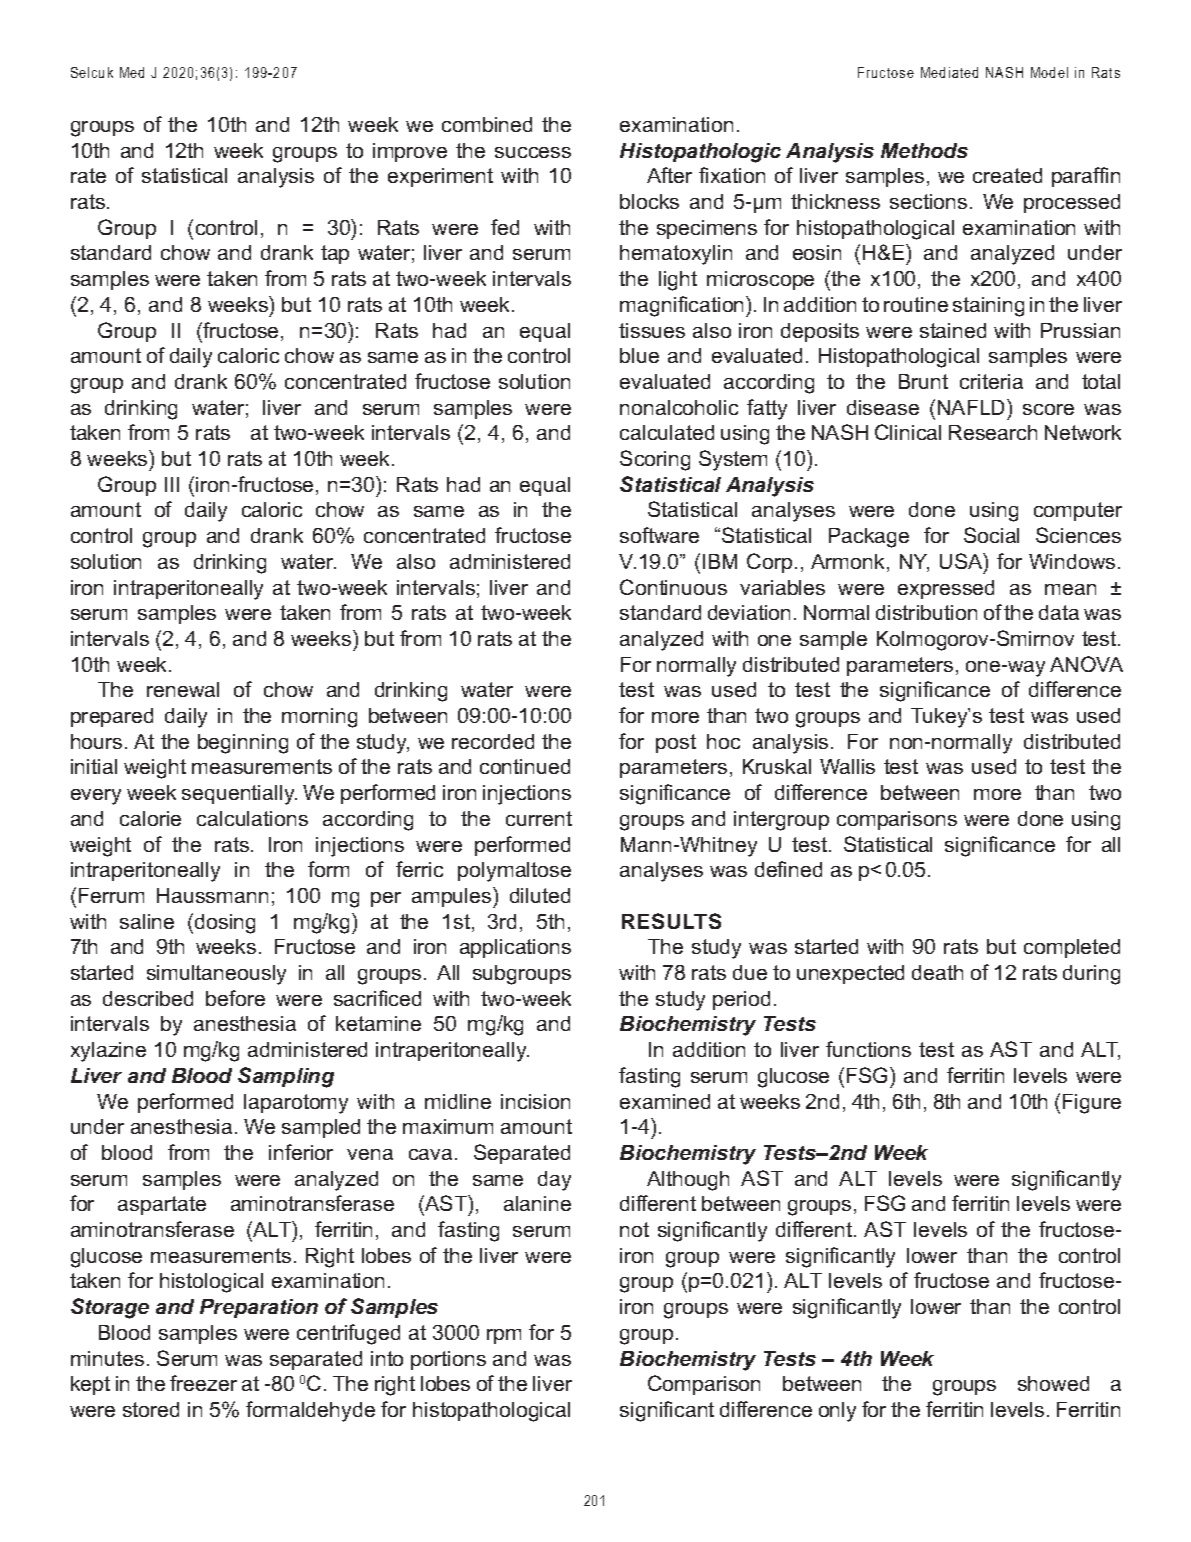 This screenshot has height=1542, width=1191. Describe the element at coordinates (203, 1383) in the screenshot. I see `freezer` at that location.
